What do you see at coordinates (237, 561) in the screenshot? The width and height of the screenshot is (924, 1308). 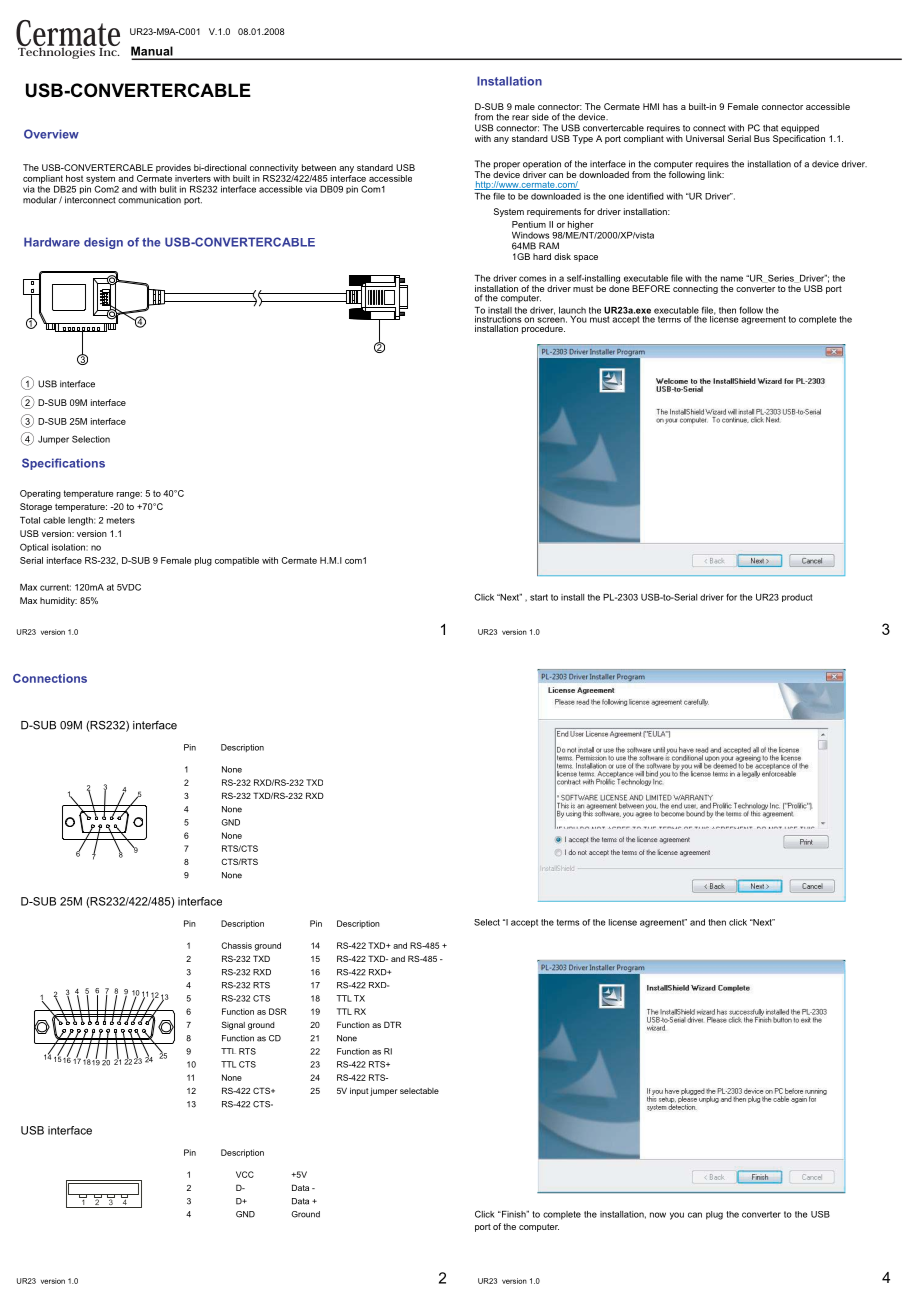 I see `compatible` at bounding box center [237, 561].
